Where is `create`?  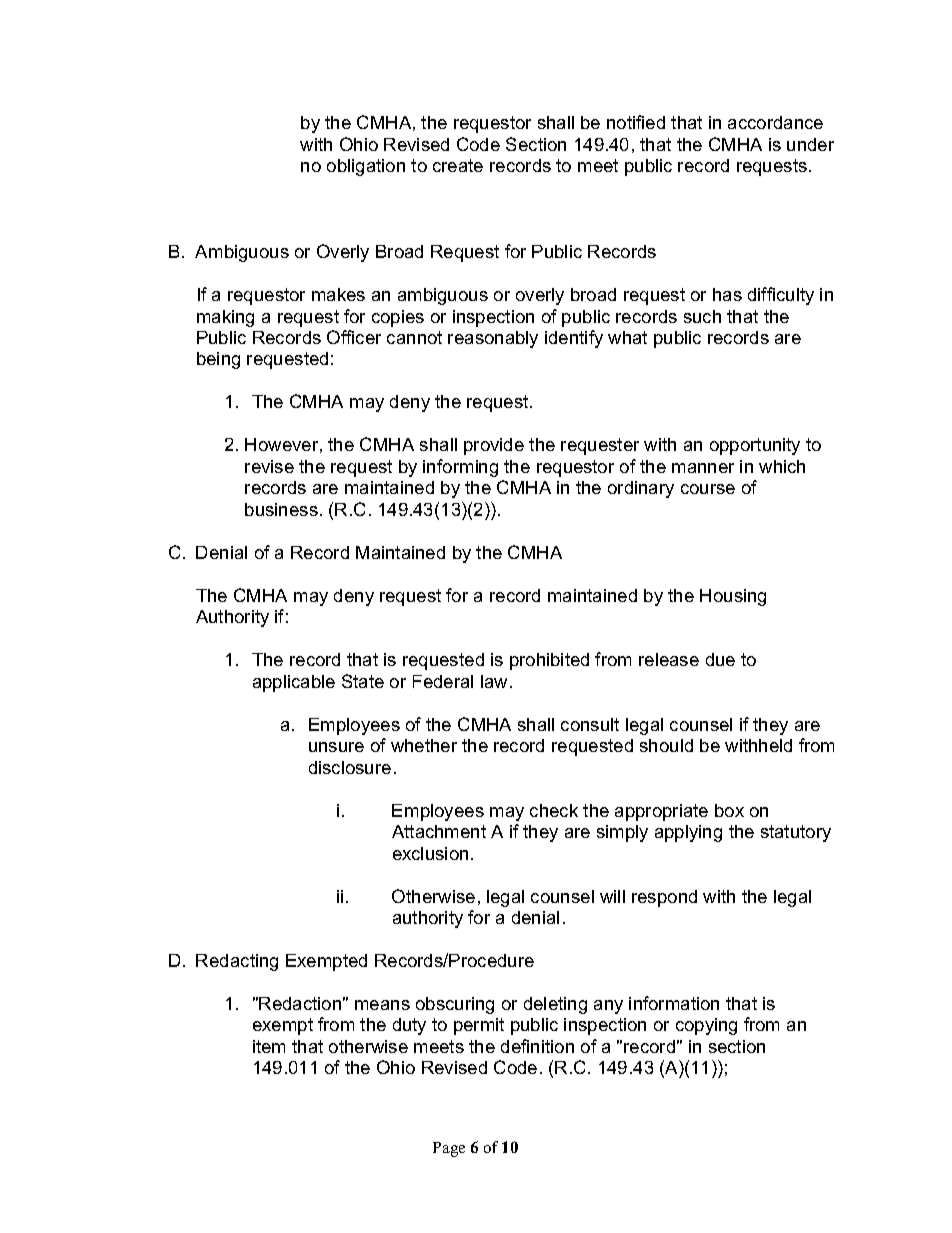
create is located at coordinates (458, 165).
